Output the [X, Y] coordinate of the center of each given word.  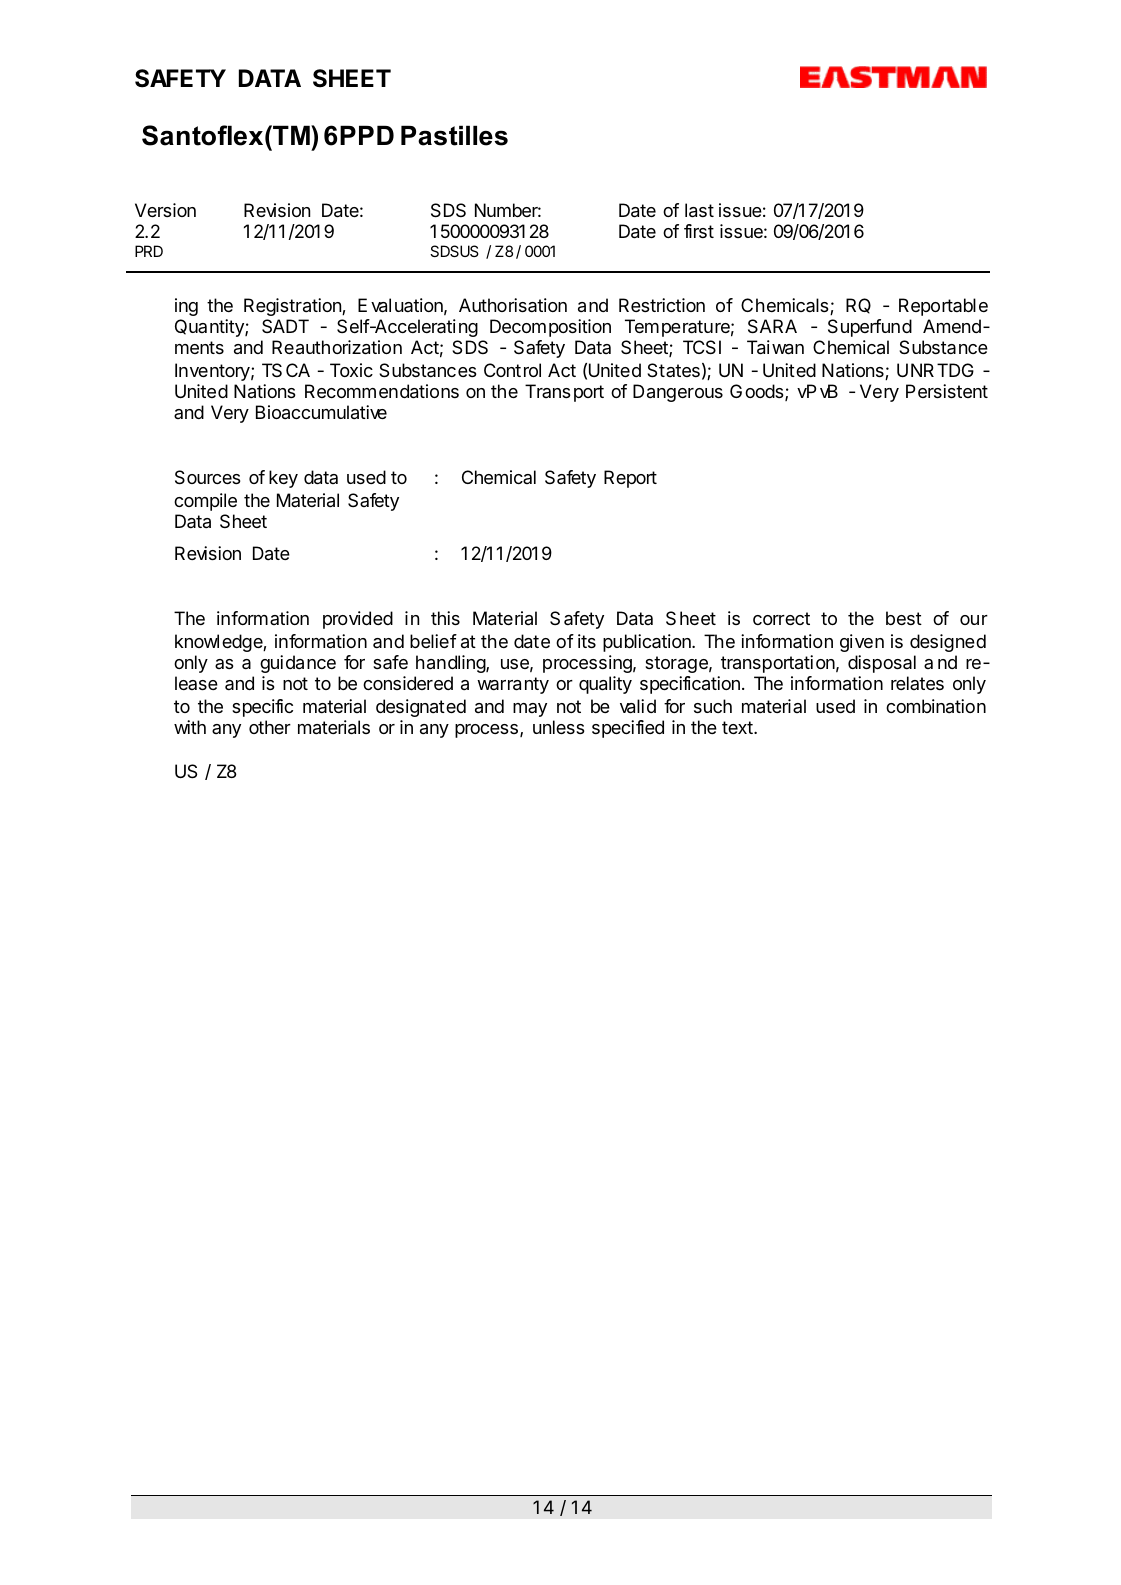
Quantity [210, 328]
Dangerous [678, 393]
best [904, 618]
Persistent [947, 391]
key [283, 479]
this [445, 618]
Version [165, 210]
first [699, 231]
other [270, 727]
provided [358, 620]
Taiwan [775, 347]
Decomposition [550, 328]
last [699, 210]
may [530, 710]
